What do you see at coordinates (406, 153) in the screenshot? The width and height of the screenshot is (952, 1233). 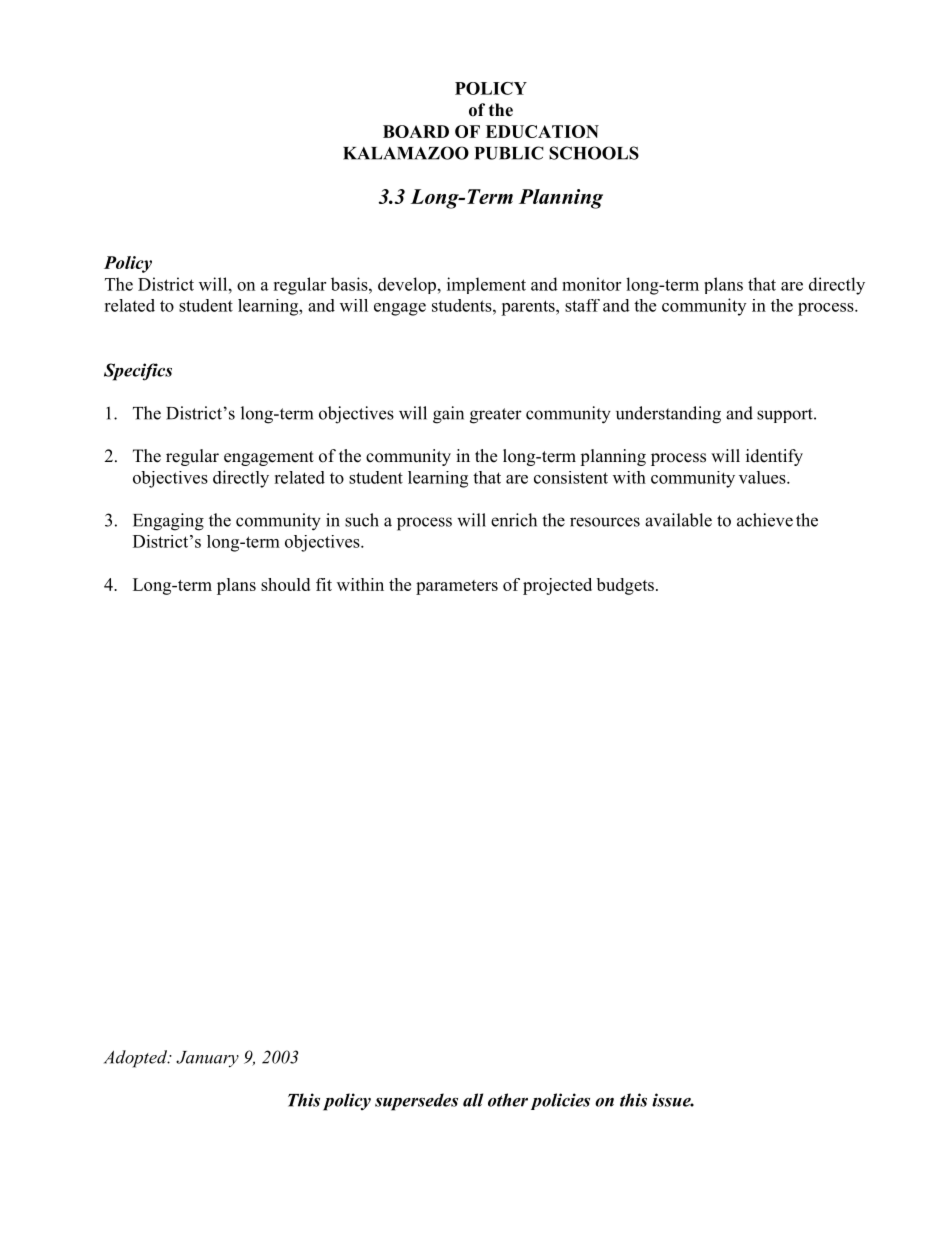 I see `KALAMAZOO` at bounding box center [406, 153].
